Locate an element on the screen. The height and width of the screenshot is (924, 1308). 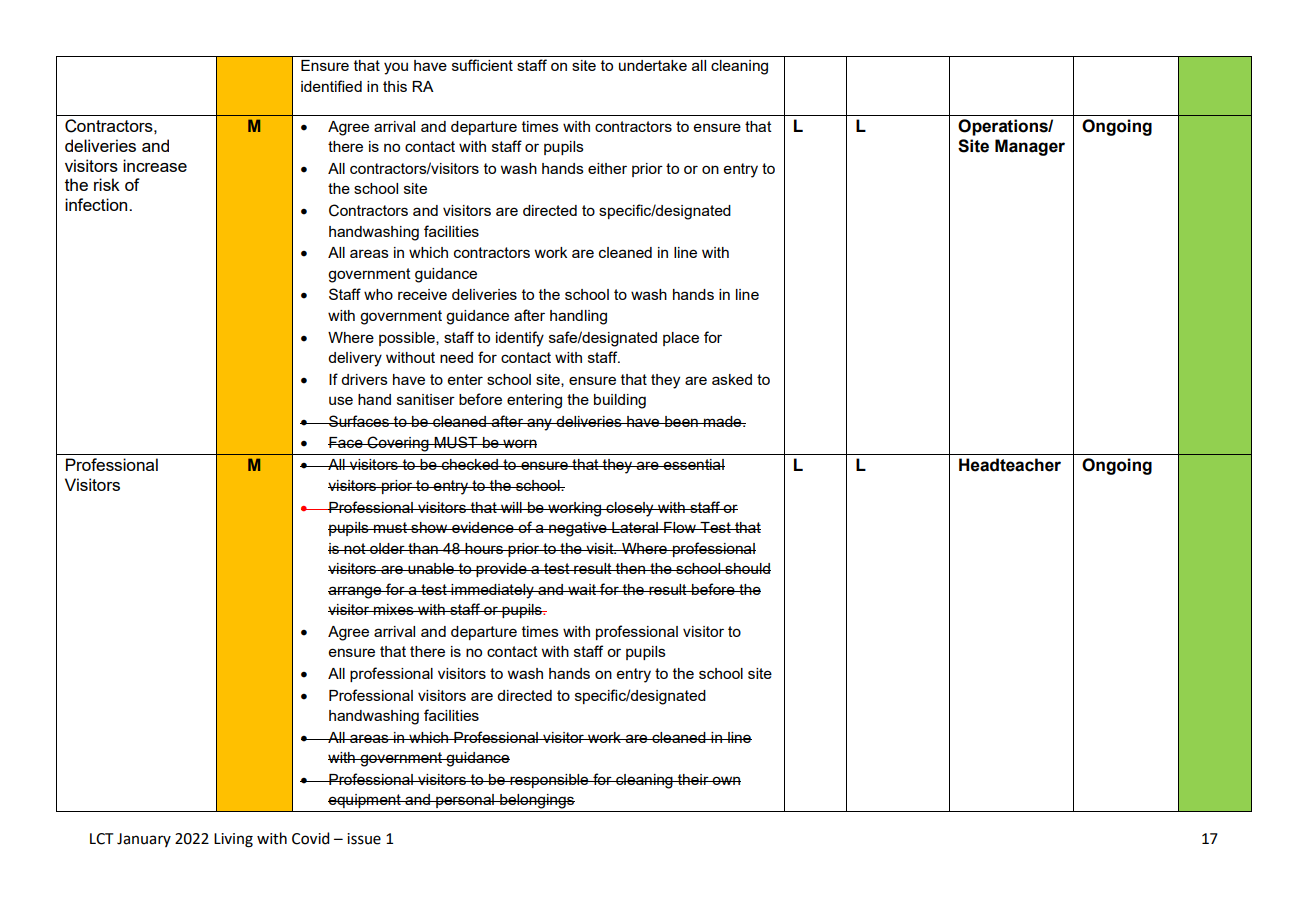
arrange is located at coordinates (356, 592).
